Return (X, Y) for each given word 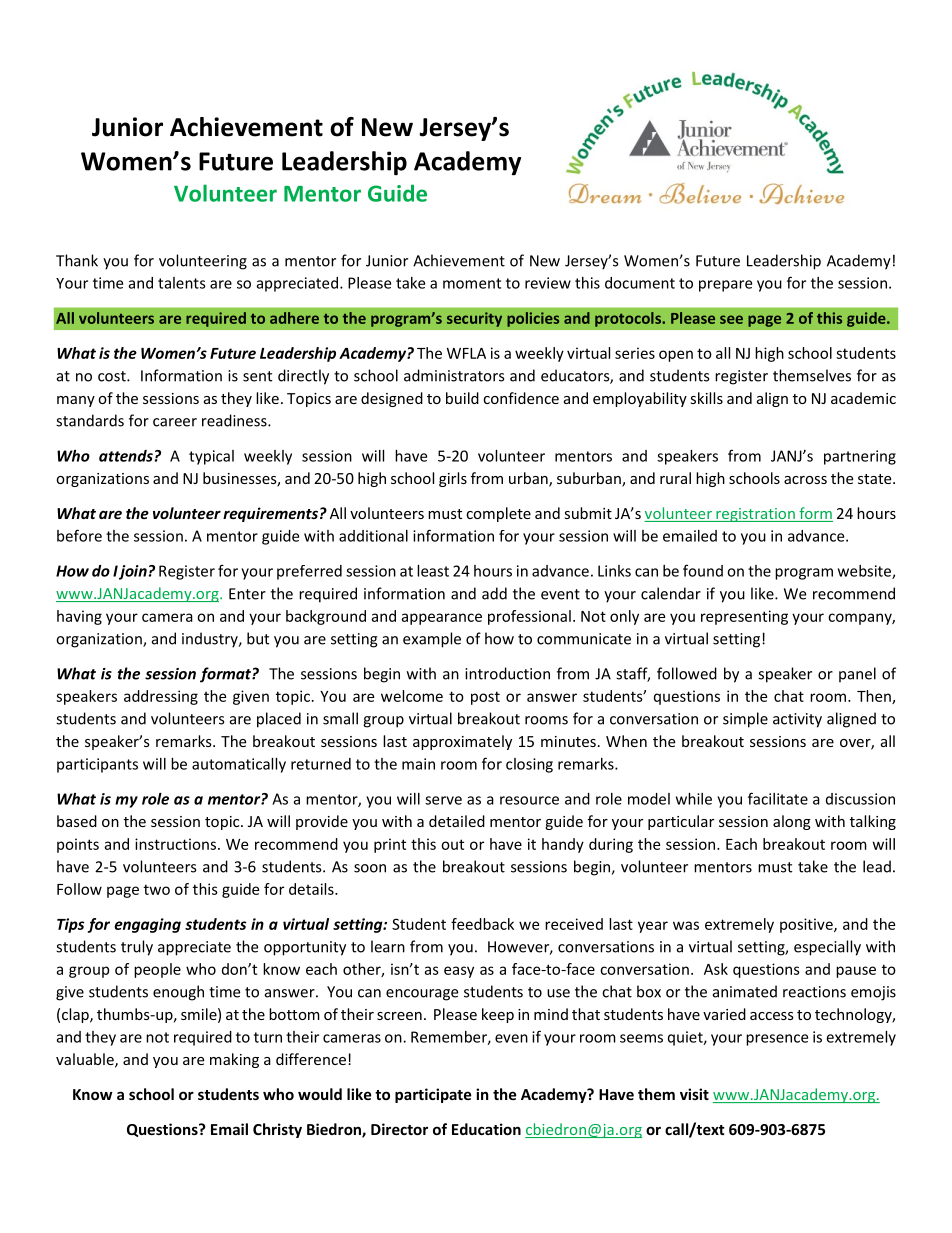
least (433, 571)
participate (433, 1095)
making (234, 1060)
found (703, 570)
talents (182, 283)
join (133, 572)
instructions (175, 844)
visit (694, 1094)
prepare (725, 286)
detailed (457, 821)
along (792, 822)
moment (472, 283)
